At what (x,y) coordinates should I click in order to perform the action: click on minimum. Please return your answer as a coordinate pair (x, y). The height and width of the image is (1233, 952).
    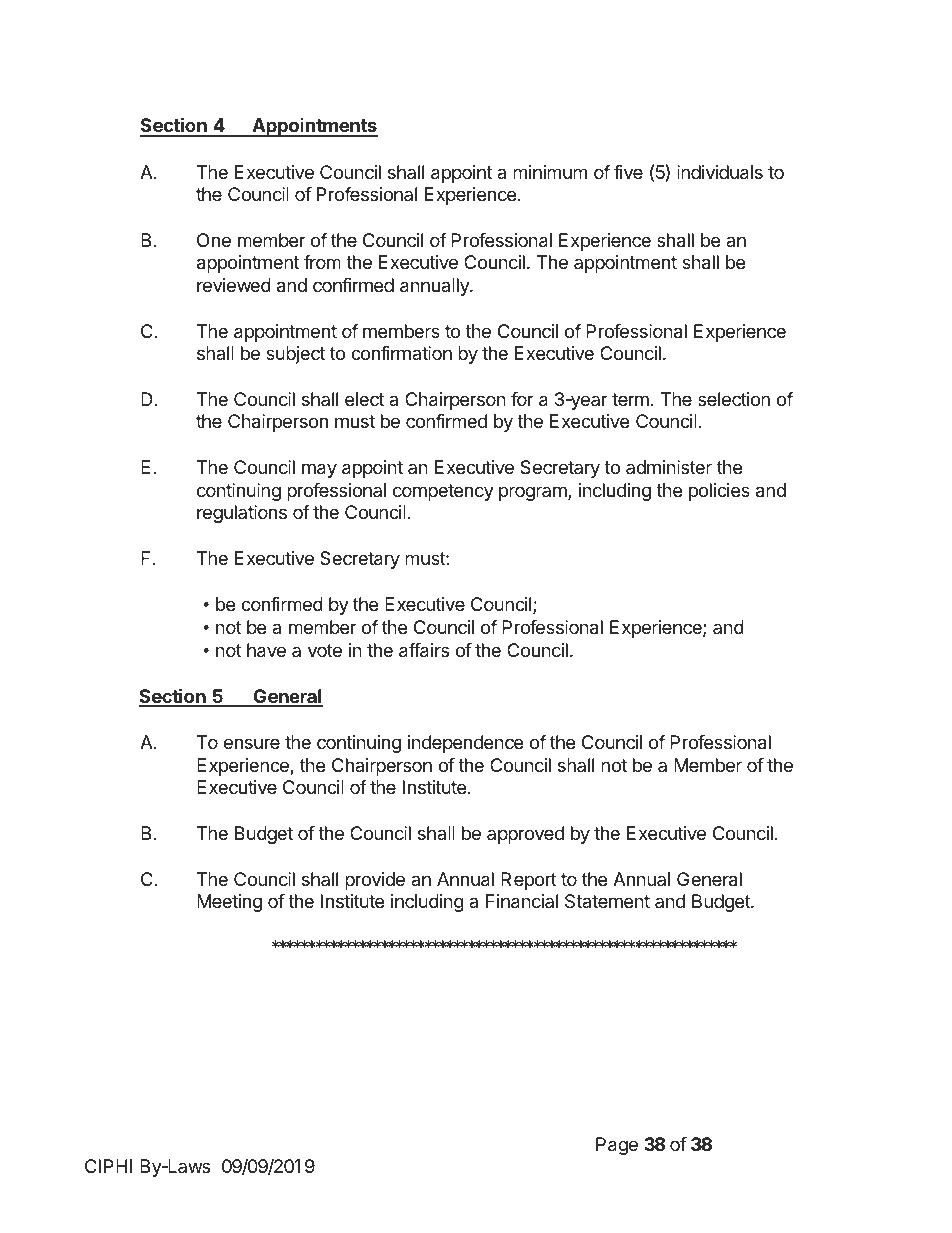
    Looking at the image, I should click on (550, 172).
